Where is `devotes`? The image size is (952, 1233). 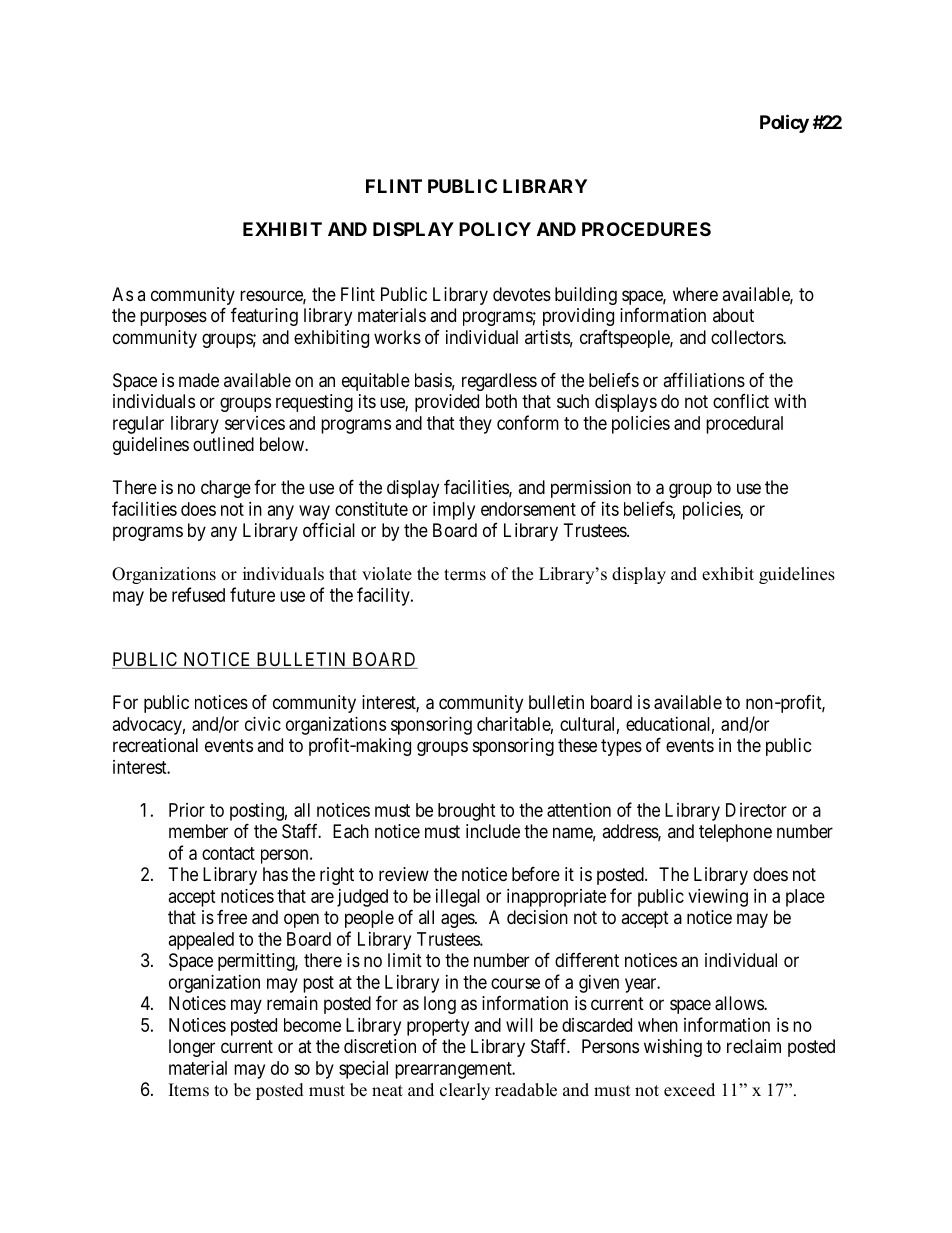 devotes is located at coordinates (522, 294).
